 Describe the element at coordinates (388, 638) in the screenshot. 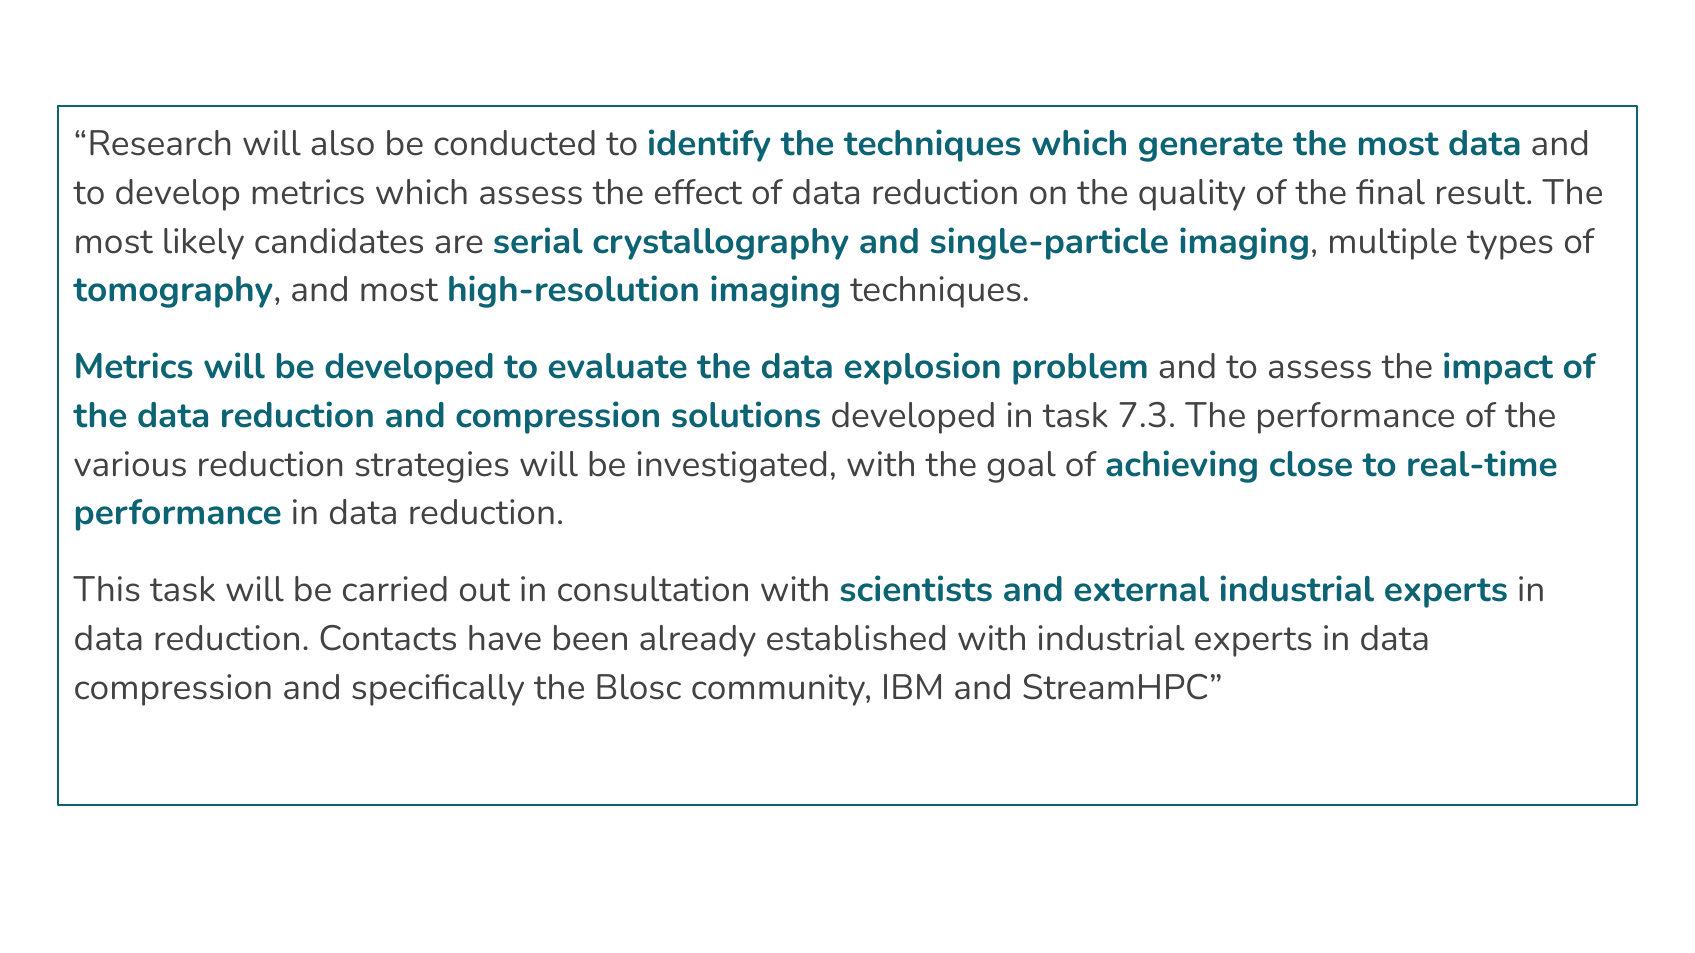

I see `Contacts` at that location.
